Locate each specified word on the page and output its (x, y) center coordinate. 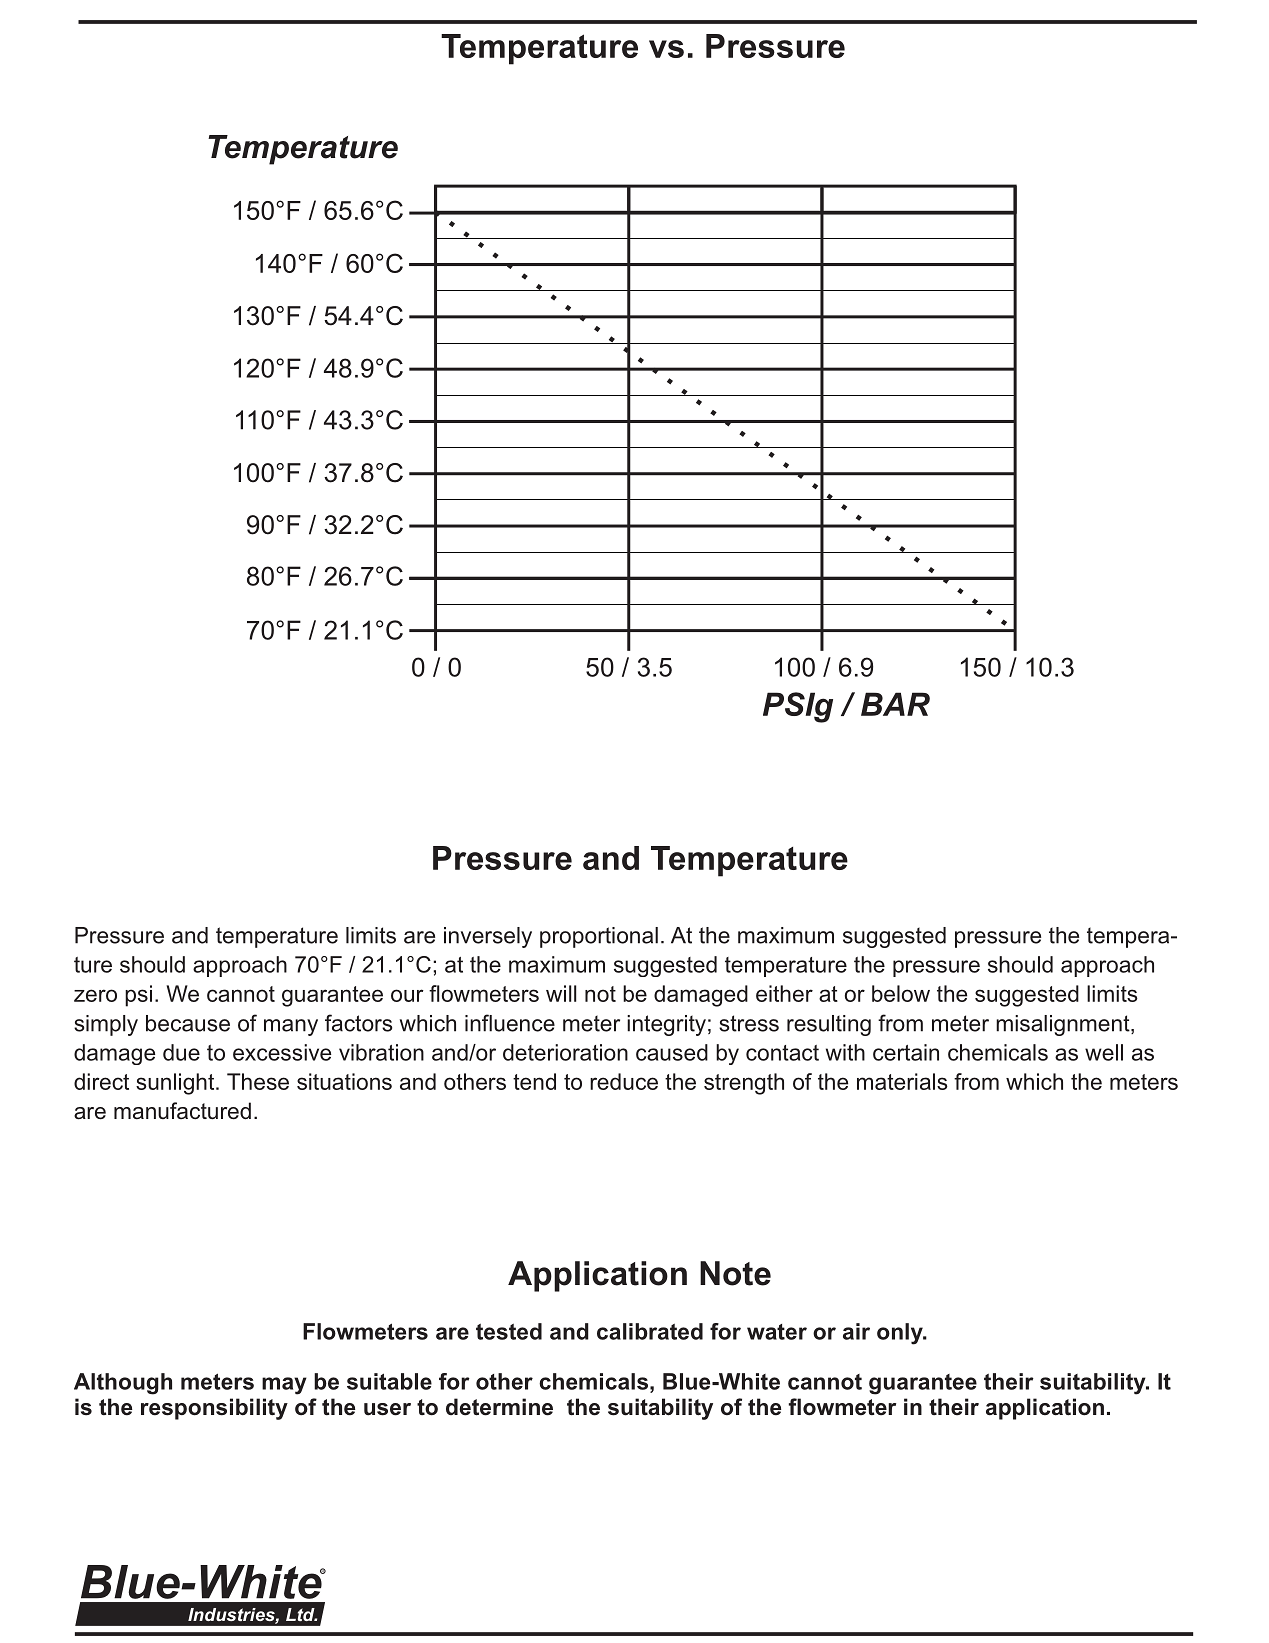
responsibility (214, 1409)
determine (499, 1407)
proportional (599, 937)
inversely (488, 937)
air (856, 1331)
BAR (895, 704)
